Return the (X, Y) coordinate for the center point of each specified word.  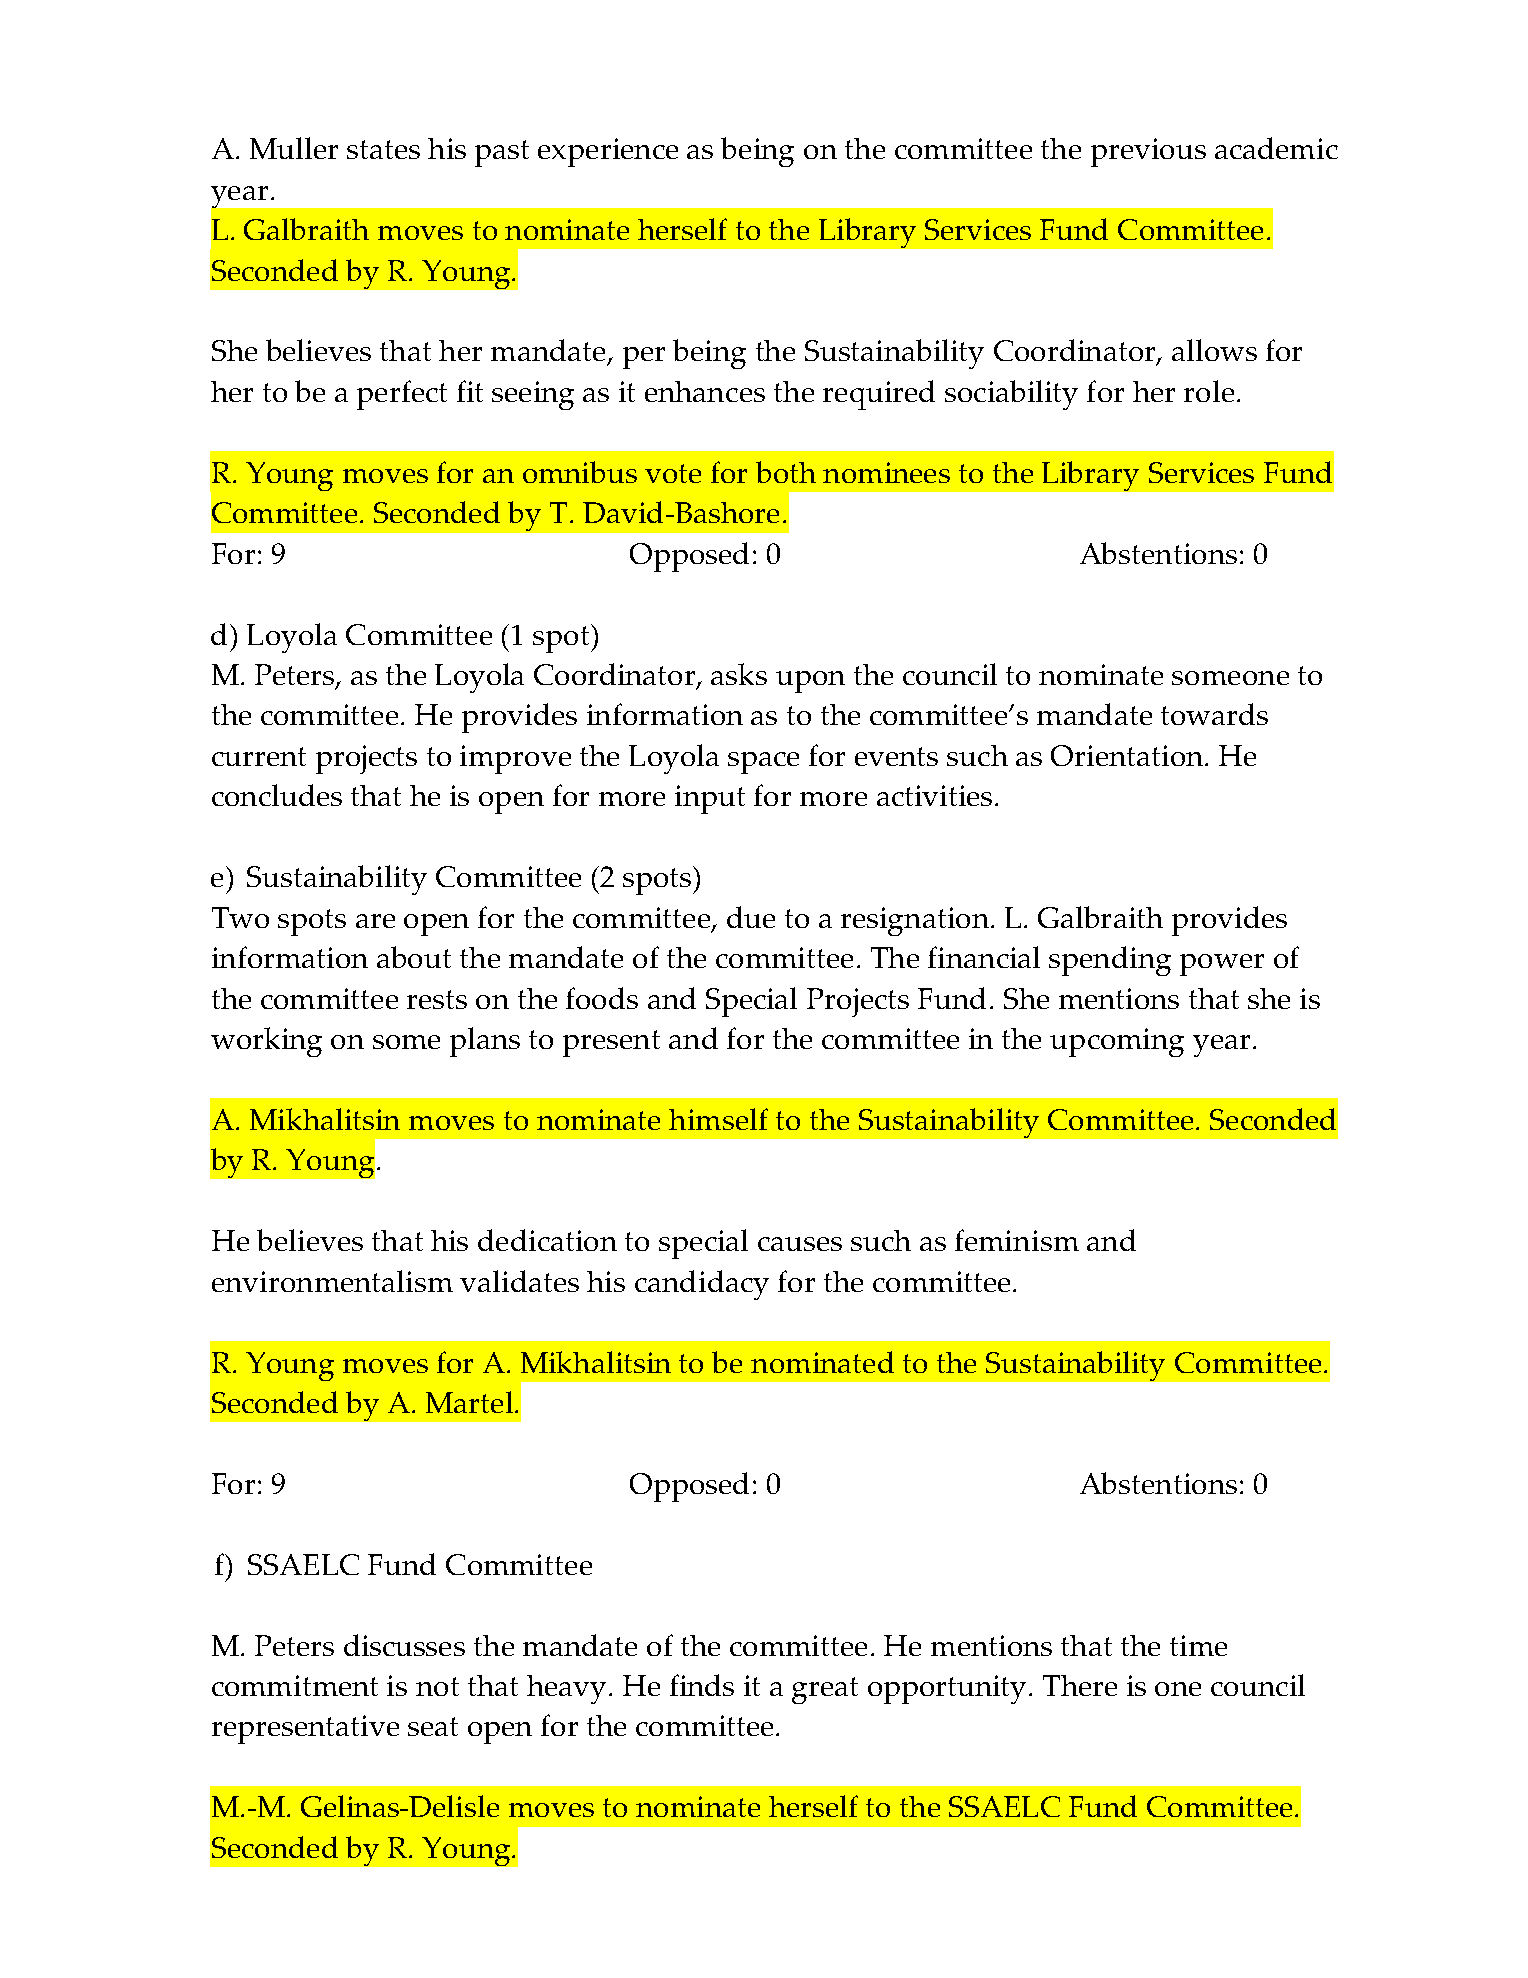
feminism (1017, 1240)
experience (608, 152)
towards (1214, 714)
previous (1148, 152)
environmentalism (332, 1281)
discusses (404, 1645)
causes (800, 1244)
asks (739, 674)
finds (702, 1685)
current (259, 756)
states (383, 149)
